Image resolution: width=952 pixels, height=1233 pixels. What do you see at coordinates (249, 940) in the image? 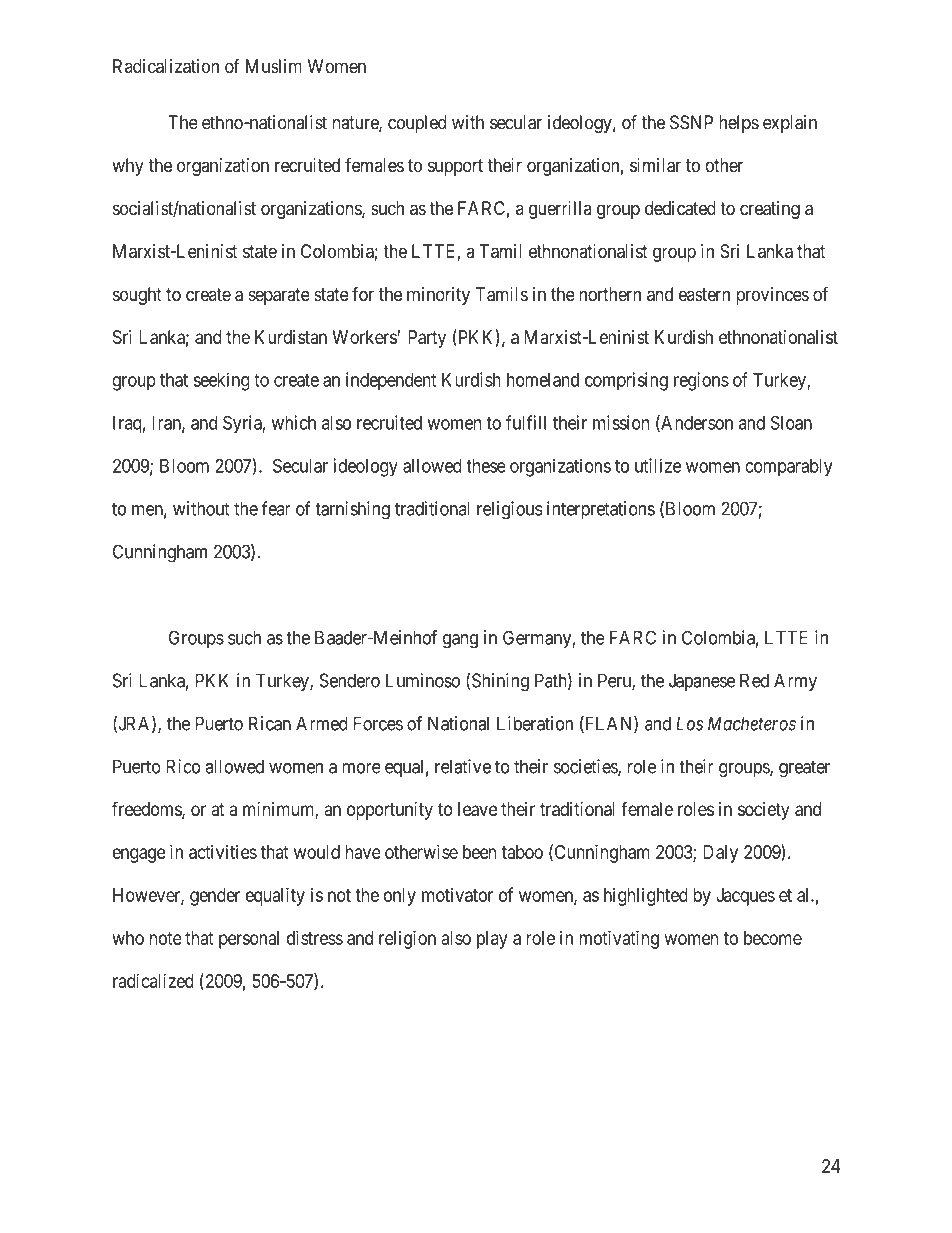
I see `personal` at bounding box center [249, 940].
